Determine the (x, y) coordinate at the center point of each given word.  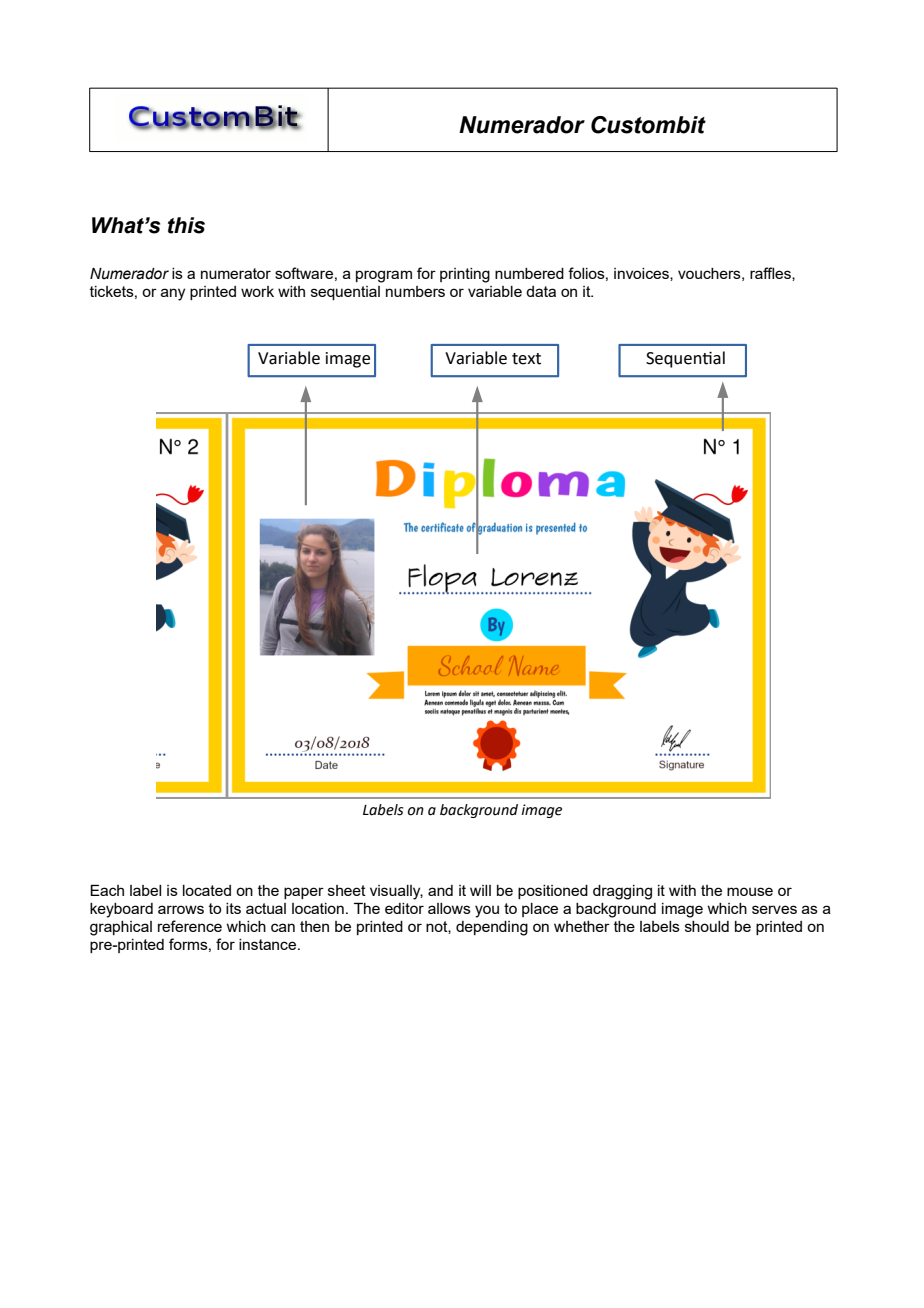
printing (465, 275)
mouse (750, 891)
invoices (642, 274)
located (207, 890)
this (186, 225)
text (526, 359)
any (173, 294)
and (440, 890)
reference (190, 926)
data (541, 291)
